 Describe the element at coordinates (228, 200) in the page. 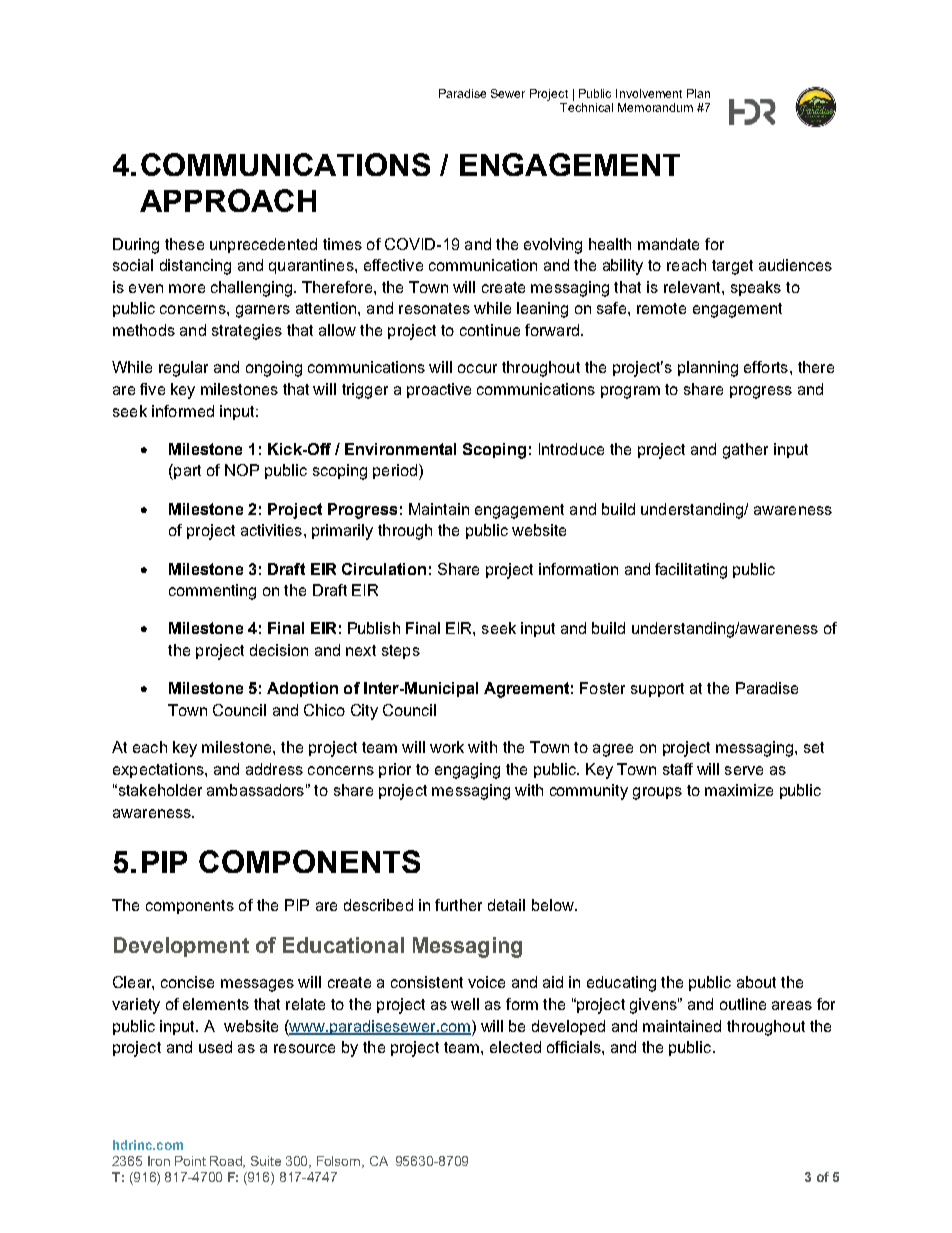

I see `APPROACH` at that location.
